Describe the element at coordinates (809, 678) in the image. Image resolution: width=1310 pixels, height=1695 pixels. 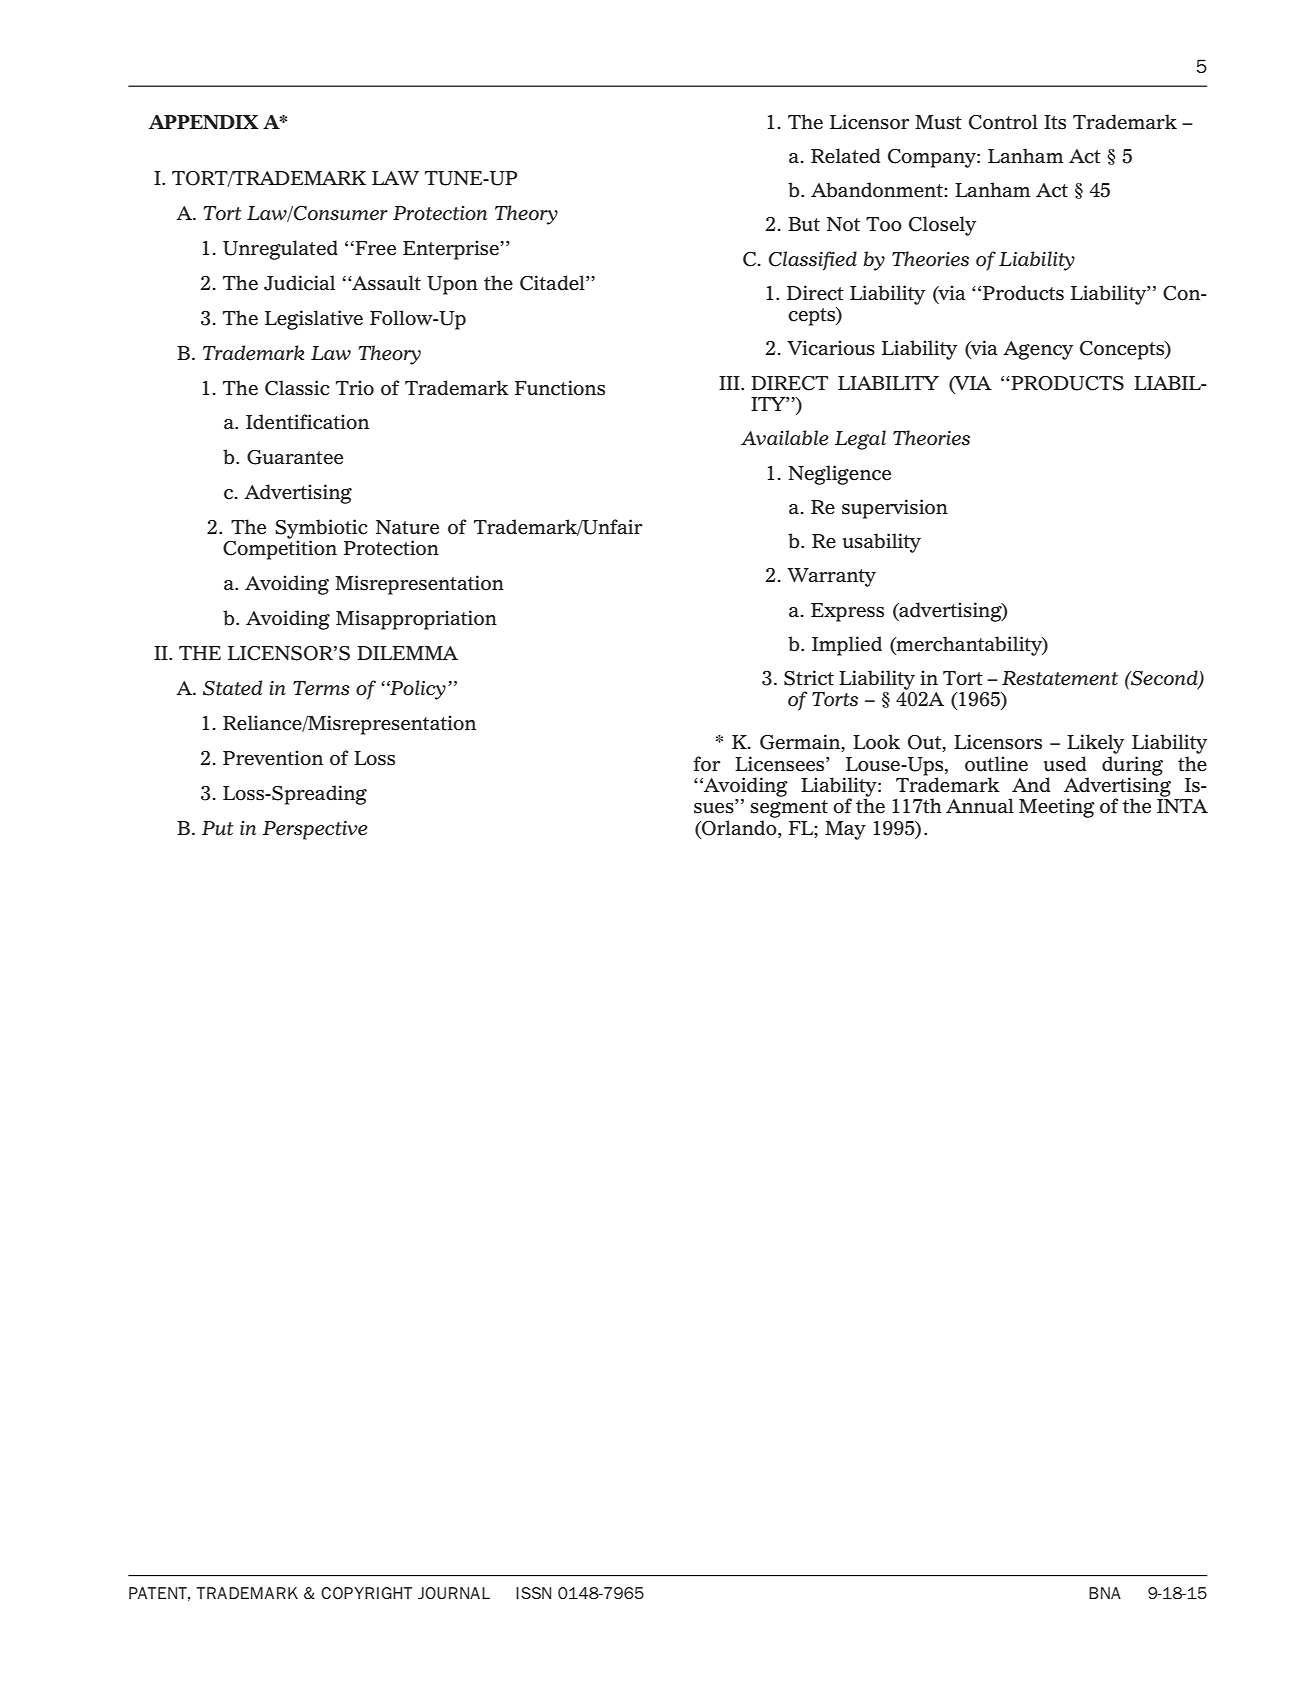
I see `Strict` at that location.
